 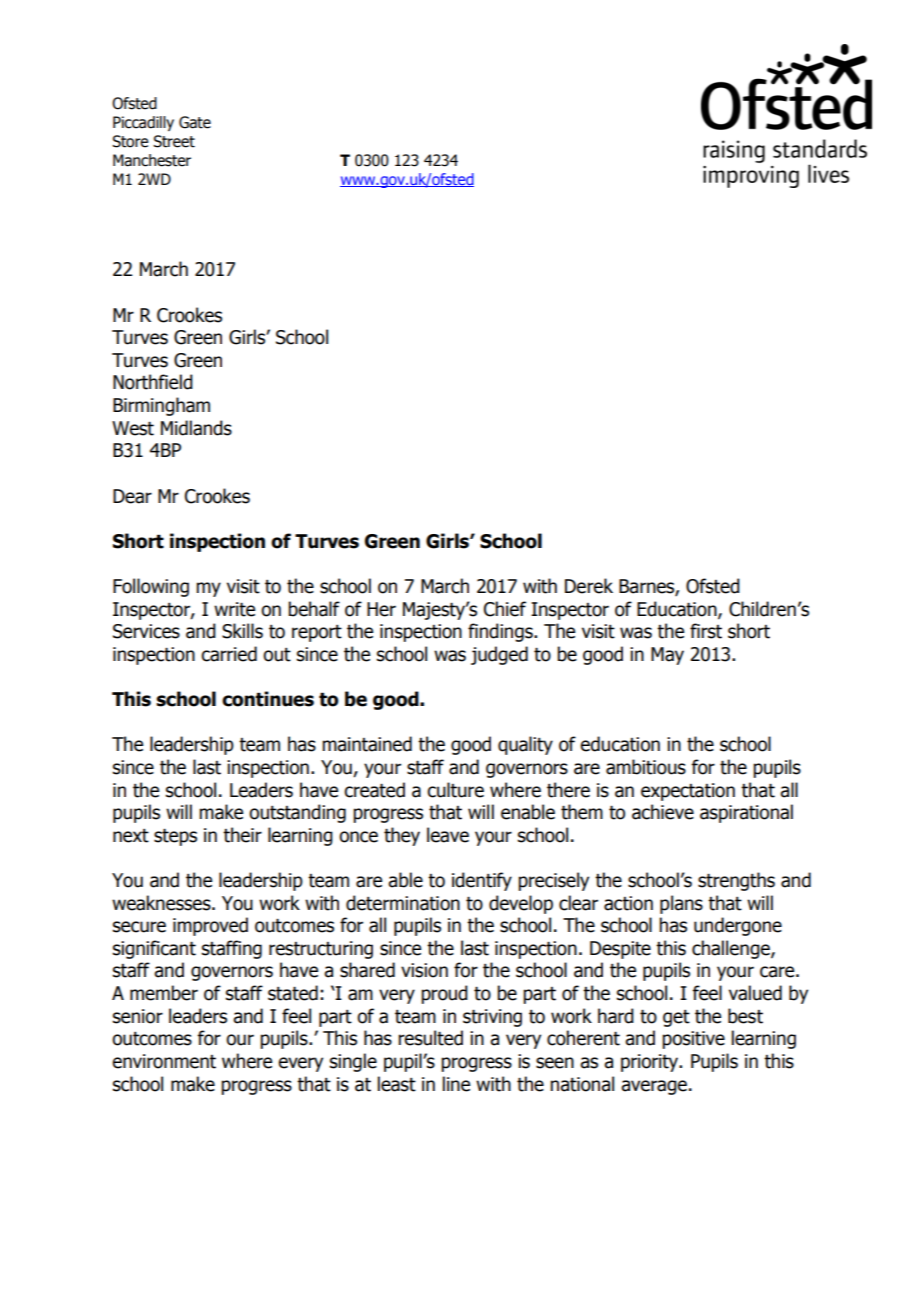 I want to click on positive, so click(x=693, y=1040).
